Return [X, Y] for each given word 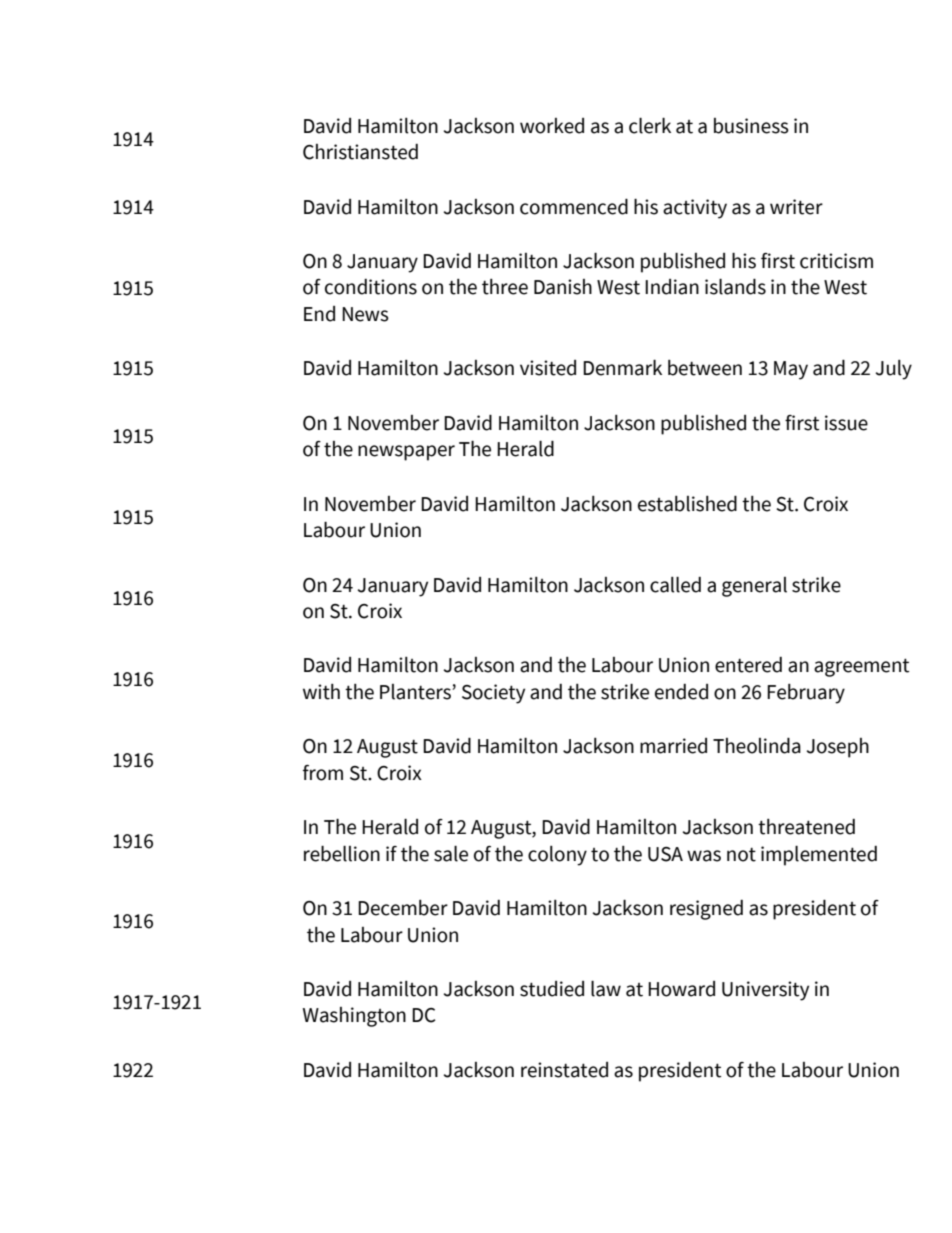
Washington [354, 1017]
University [765, 991]
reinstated [564, 1070]
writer [796, 207]
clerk [650, 126]
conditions [371, 287]
